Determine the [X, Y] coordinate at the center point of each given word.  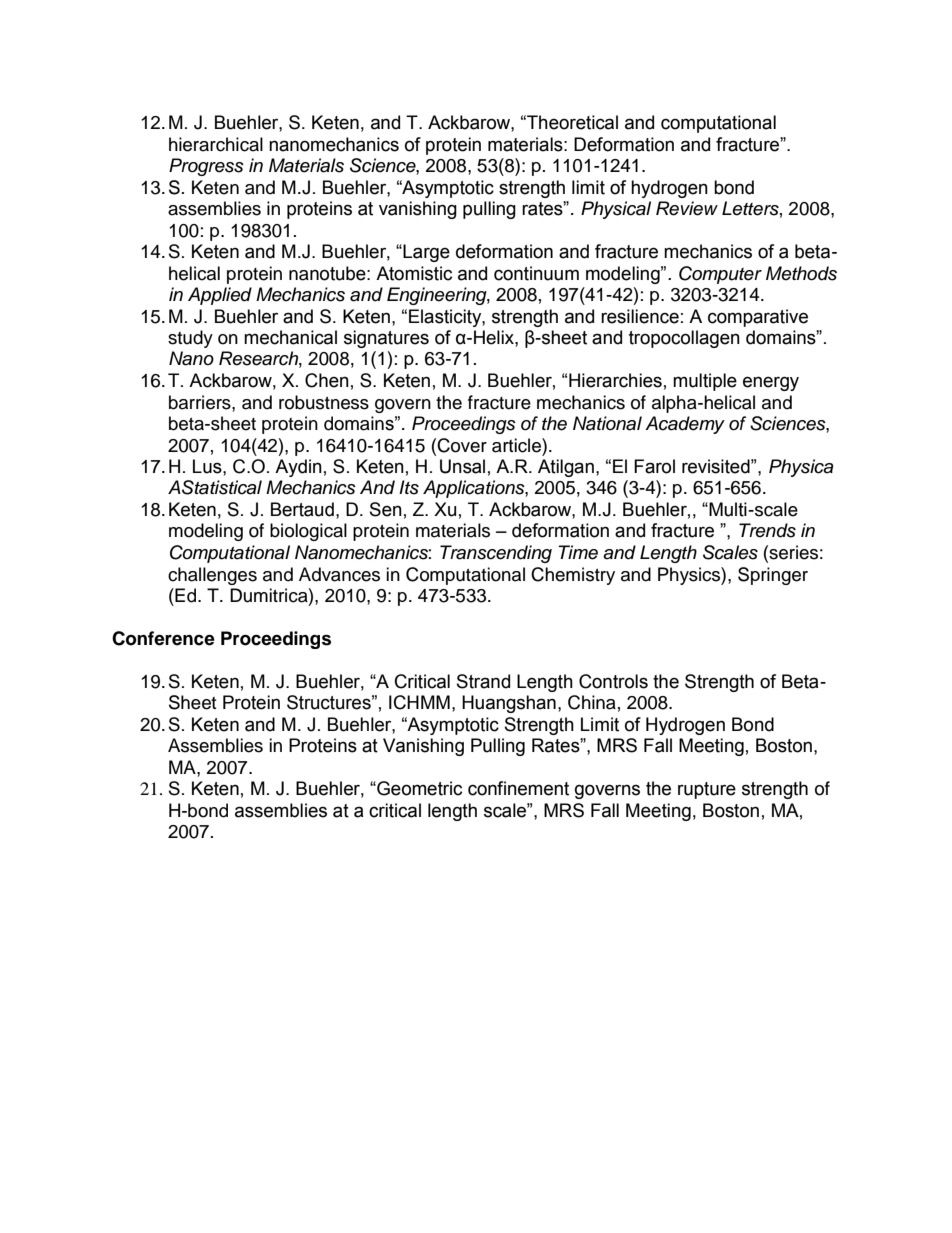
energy [771, 383]
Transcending [496, 554]
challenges [212, 576]
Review [687, 208]
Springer [773, 576]
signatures [386, 339]
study [190, 339]
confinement [518, 788]
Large [425, 253]
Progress [206, 167]
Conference [163, 638]
